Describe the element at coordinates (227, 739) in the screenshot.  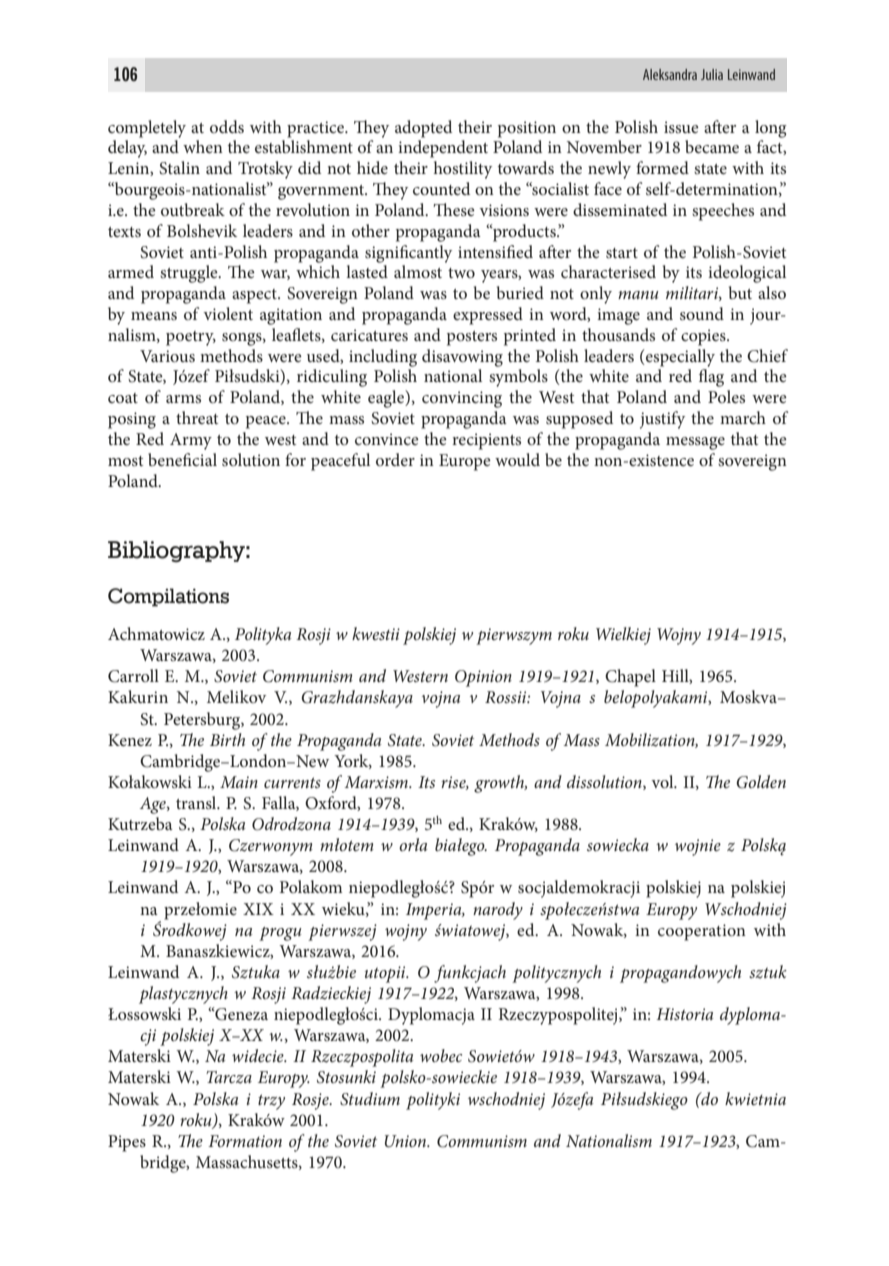
I see `Birth` at that location.
